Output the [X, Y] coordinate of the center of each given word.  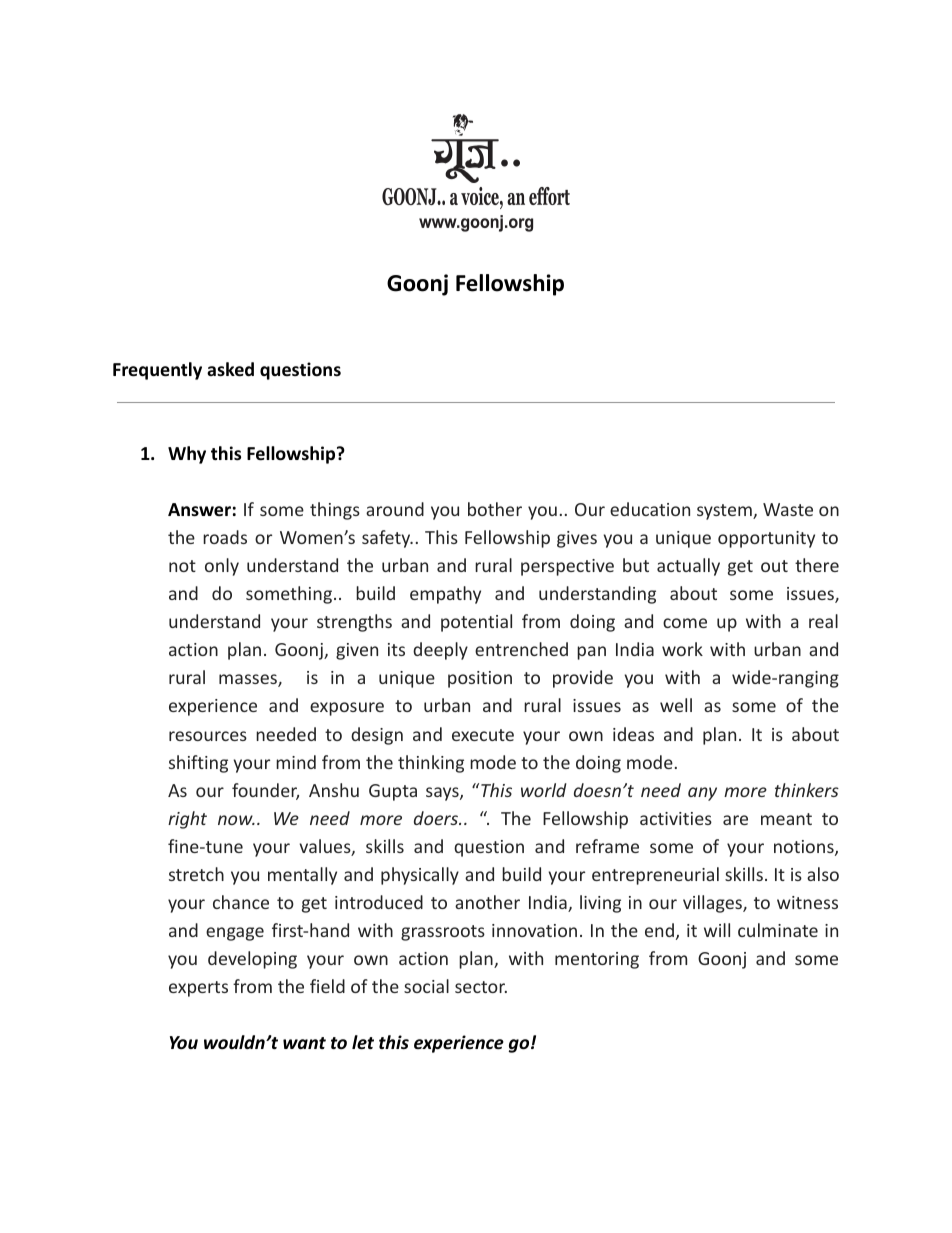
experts [198, 989]
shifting [198, 764]
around [395, 509]
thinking [431, 764]
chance [241, 902]
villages [713, 904]
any [702, 794]
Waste [788, 509]
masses [249, 680]
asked [230, 369]
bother [495, 509]
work [682, 649]
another [487, 902]
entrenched [521, 649]
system [725, 512]
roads [225, 537]
